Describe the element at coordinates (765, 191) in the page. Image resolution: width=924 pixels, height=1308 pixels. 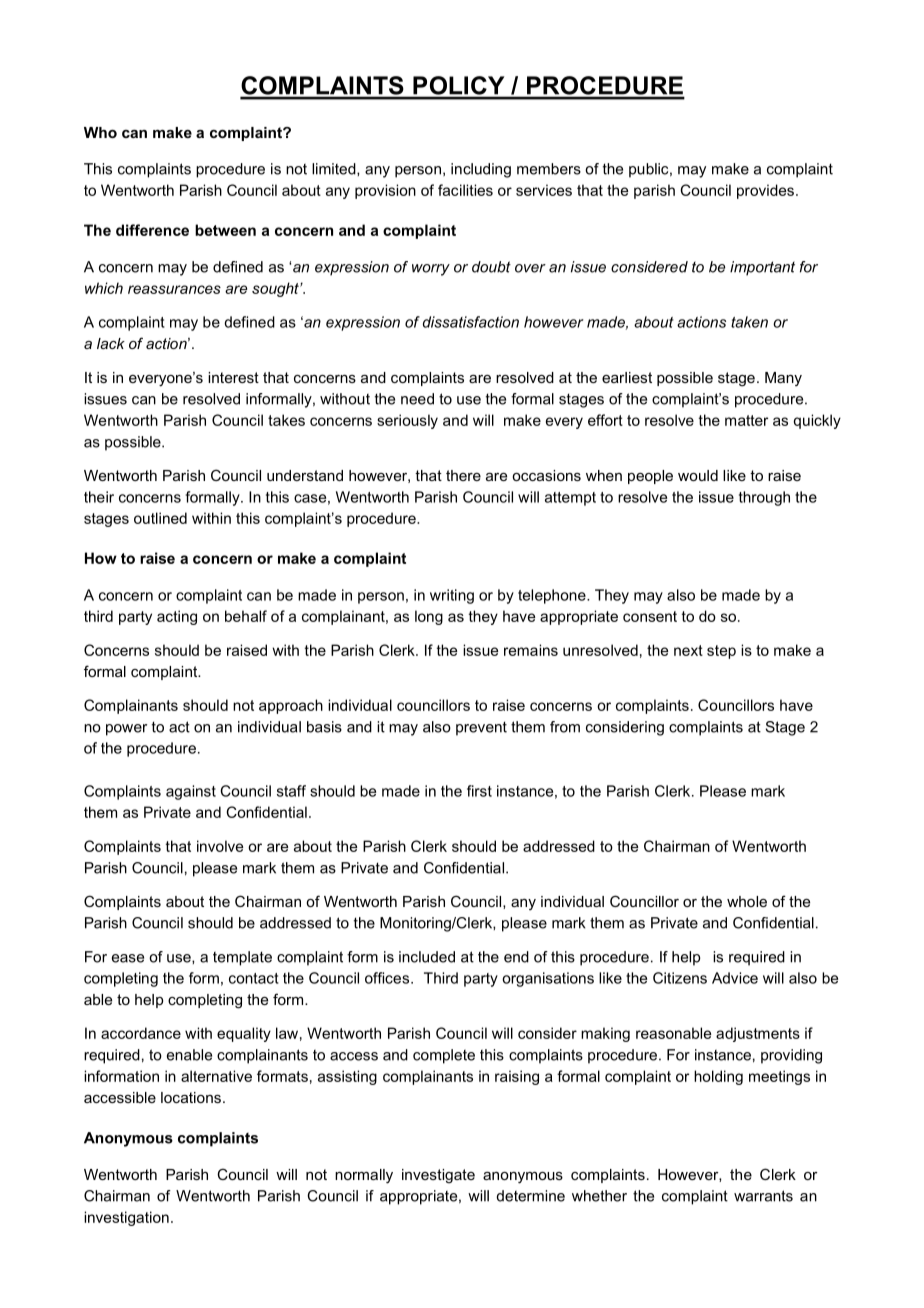
I see `provides` at that location.
